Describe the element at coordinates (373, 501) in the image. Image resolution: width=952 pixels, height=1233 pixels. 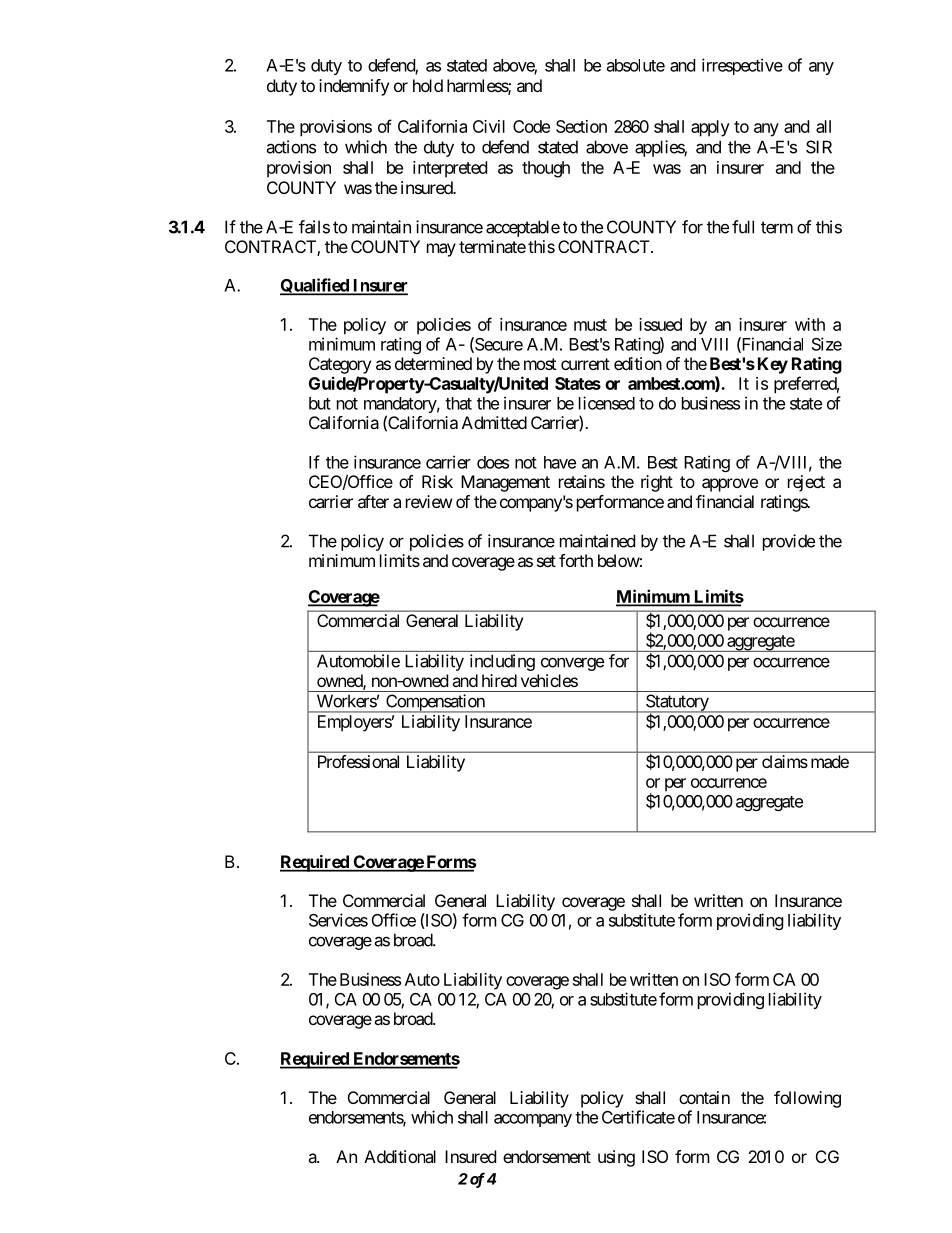
I see `after` at that location.
